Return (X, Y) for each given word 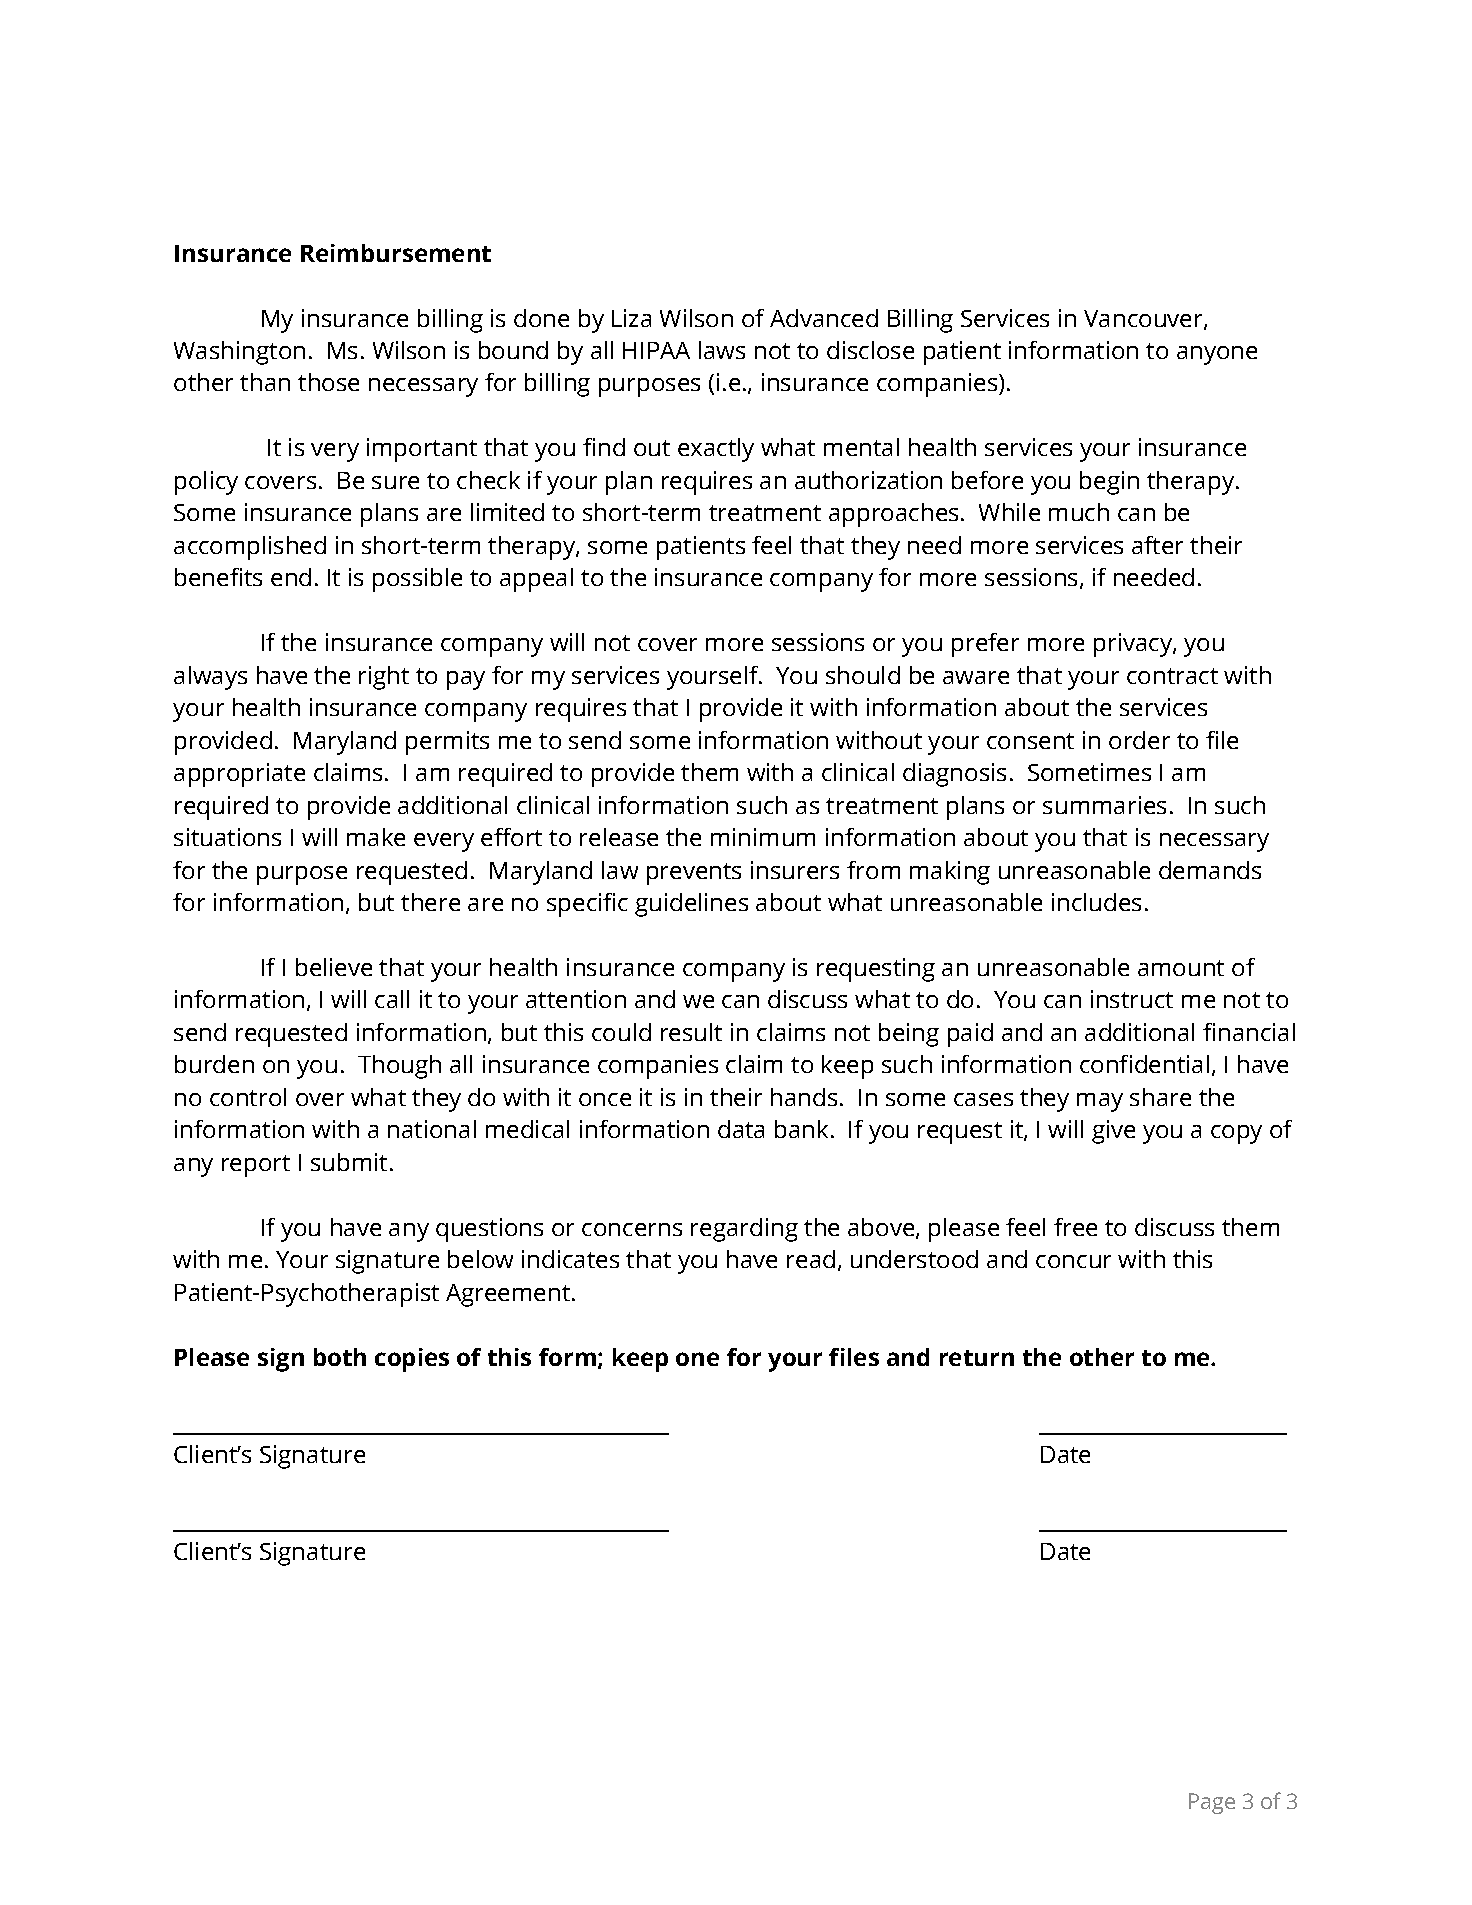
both (340, 1357)
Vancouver (1144, 319)
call (392, 999)
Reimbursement (396, 253)
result (691, 1032)
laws (722, 350)
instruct (1132, 999)
